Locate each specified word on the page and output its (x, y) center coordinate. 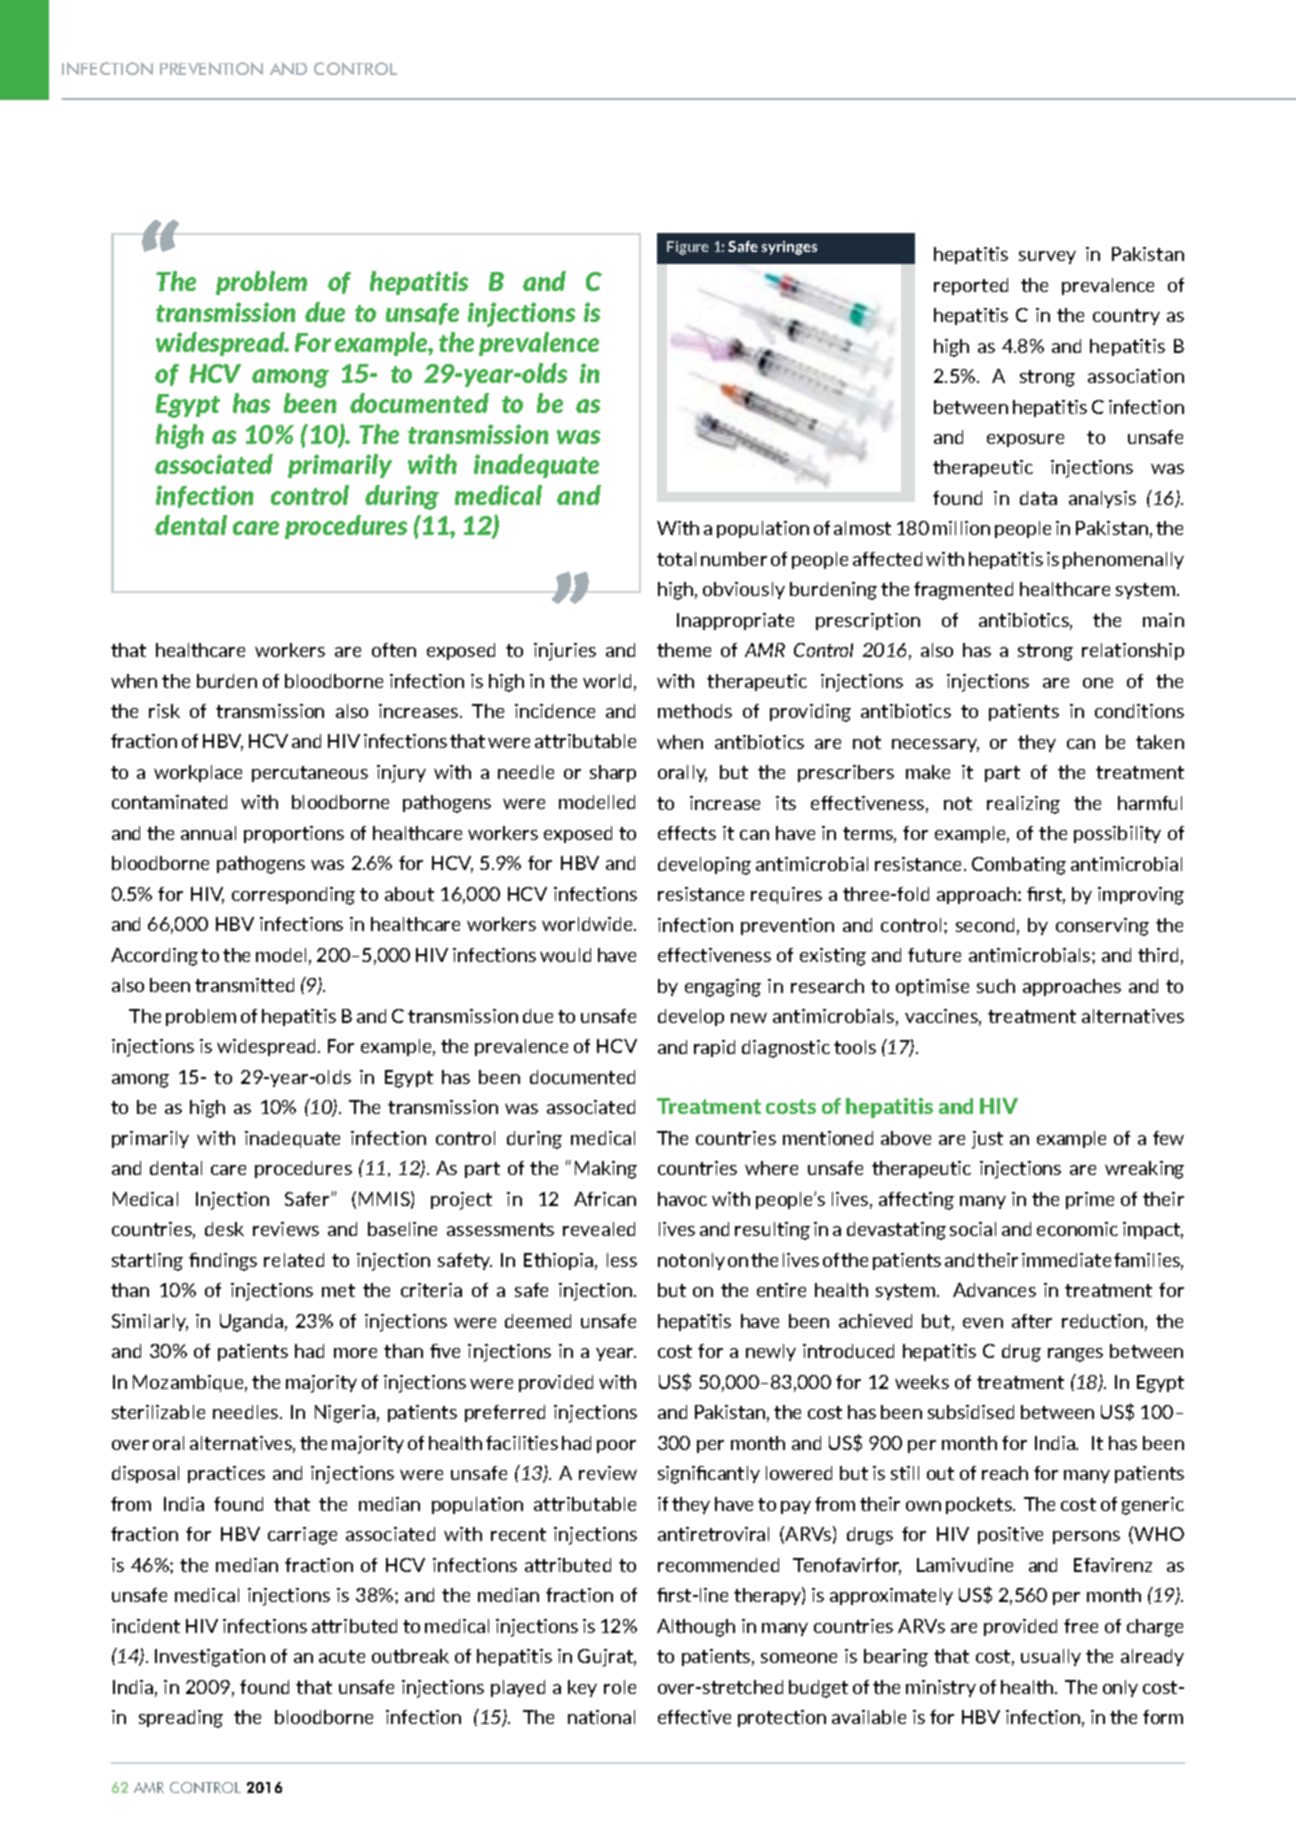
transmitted (244, 985)
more (355, 1353)
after (1032, 1321)
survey (1047, 257)
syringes (789, 248)
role (620, 1687)
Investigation (210, 1658)
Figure (688, 248)
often (394, 650)
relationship (1133, 651)
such (996, 986)
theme (684, 650)
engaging (723, 988)
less (622, 1260)
